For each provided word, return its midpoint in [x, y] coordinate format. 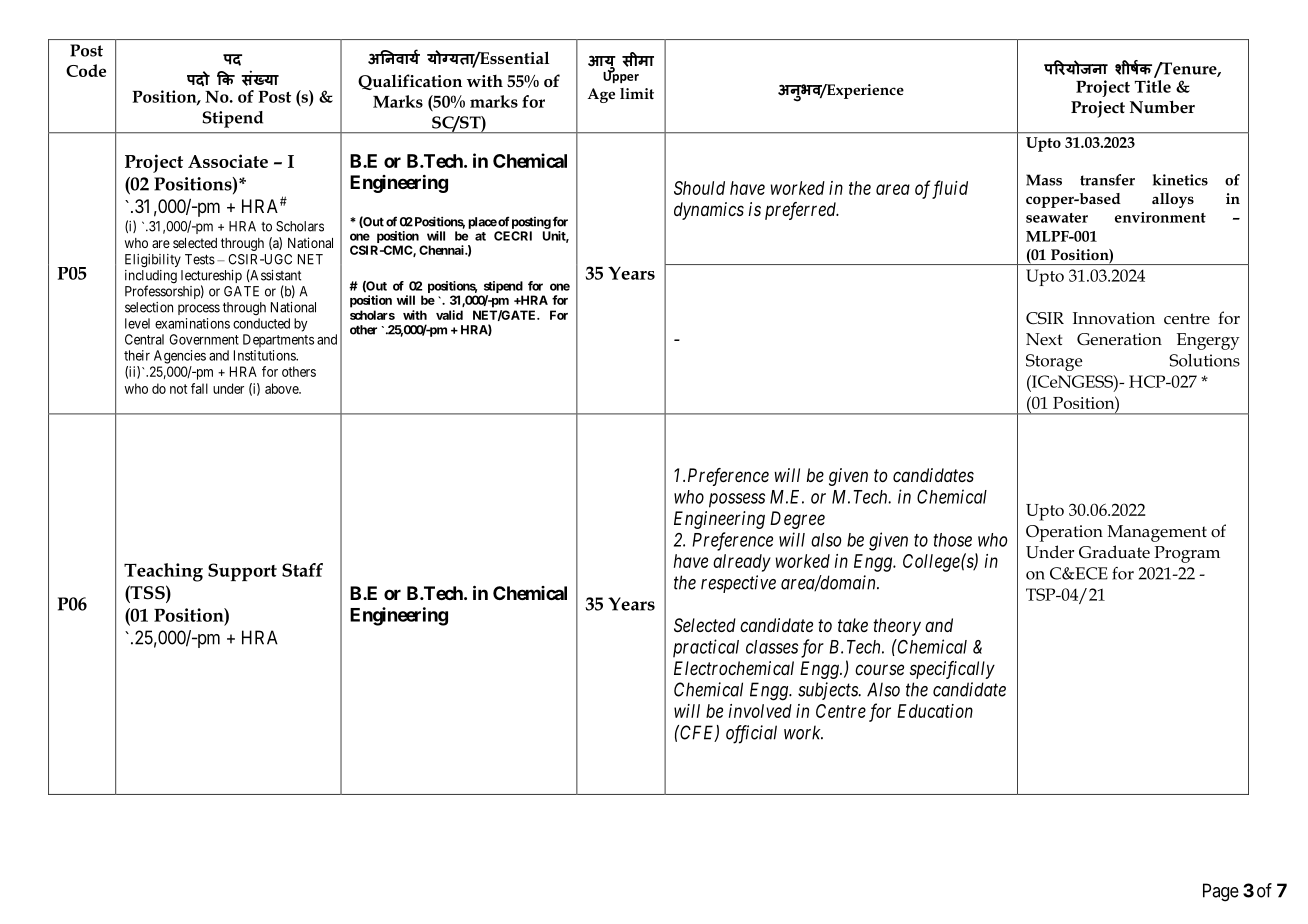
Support [242, 572]
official [751, 734]
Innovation [1114, 318]
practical [706, 648]
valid [449, 315]
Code [86, 70]
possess [737, 500]
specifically [952, 670]
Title [1153, 85]
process [199, 309]
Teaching [163, 572]
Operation [1064, 533]
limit [637, 93]
